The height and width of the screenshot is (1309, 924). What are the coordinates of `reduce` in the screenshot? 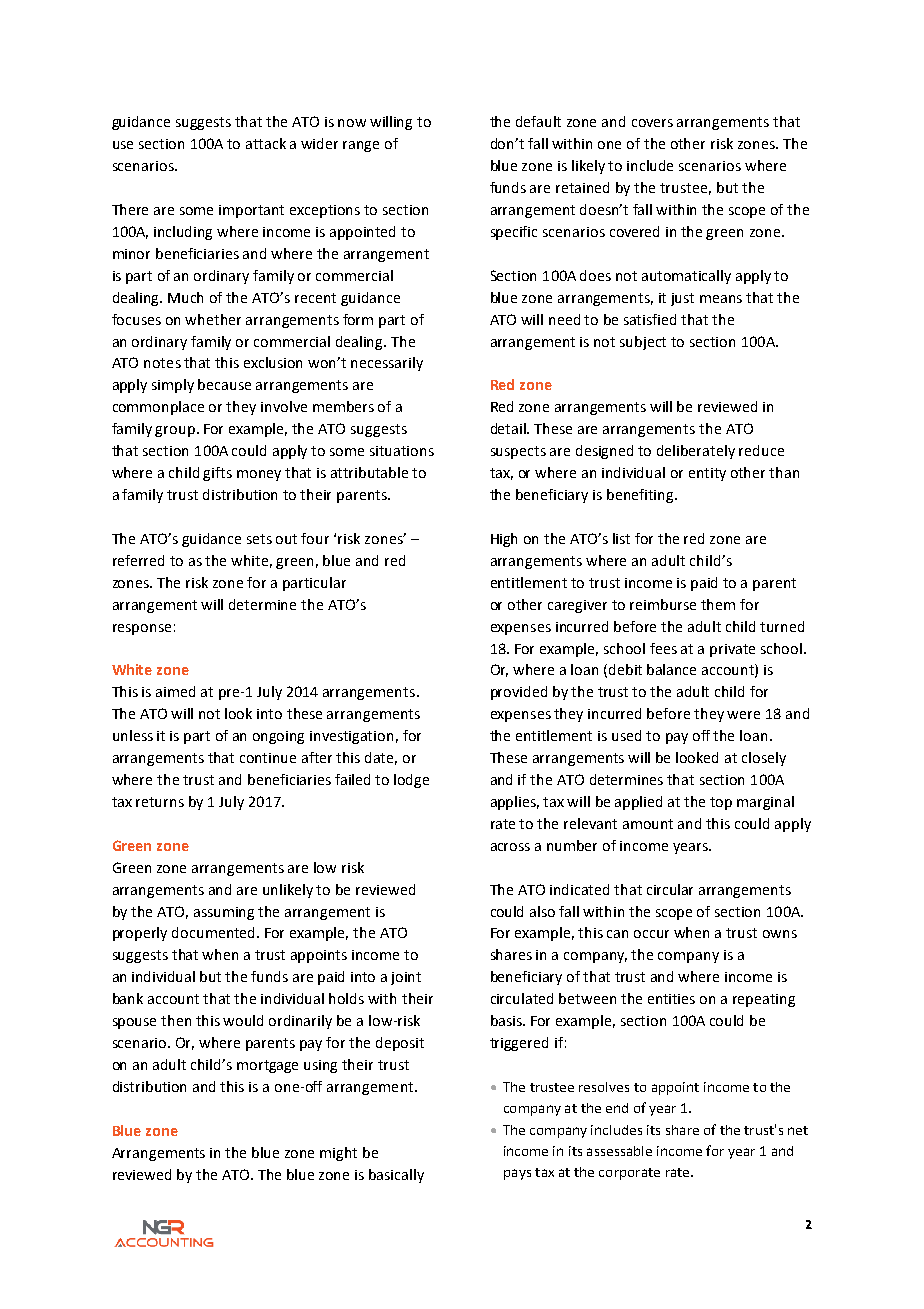 It's located at (761, 450).
